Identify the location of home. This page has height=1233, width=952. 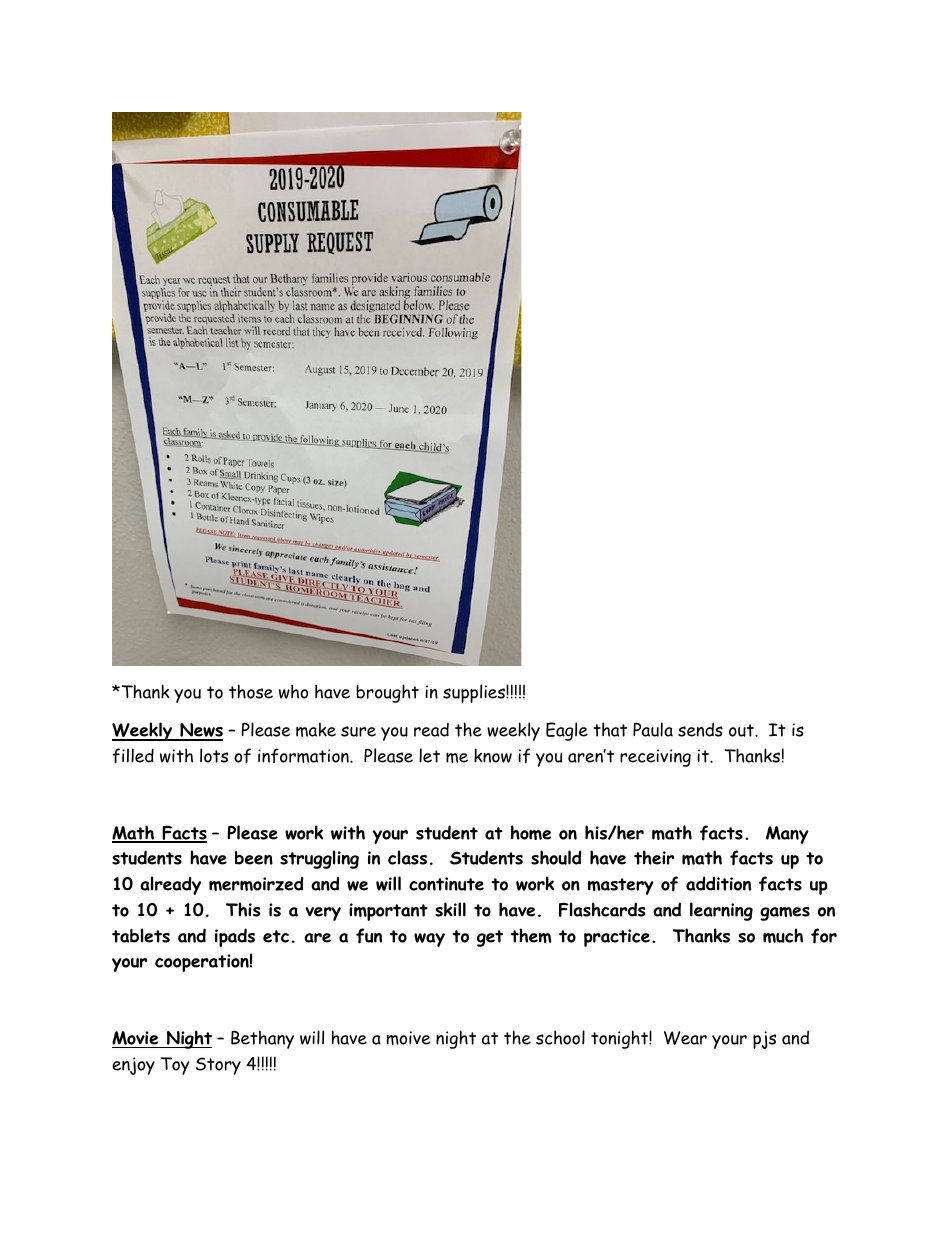
(531, 832).
